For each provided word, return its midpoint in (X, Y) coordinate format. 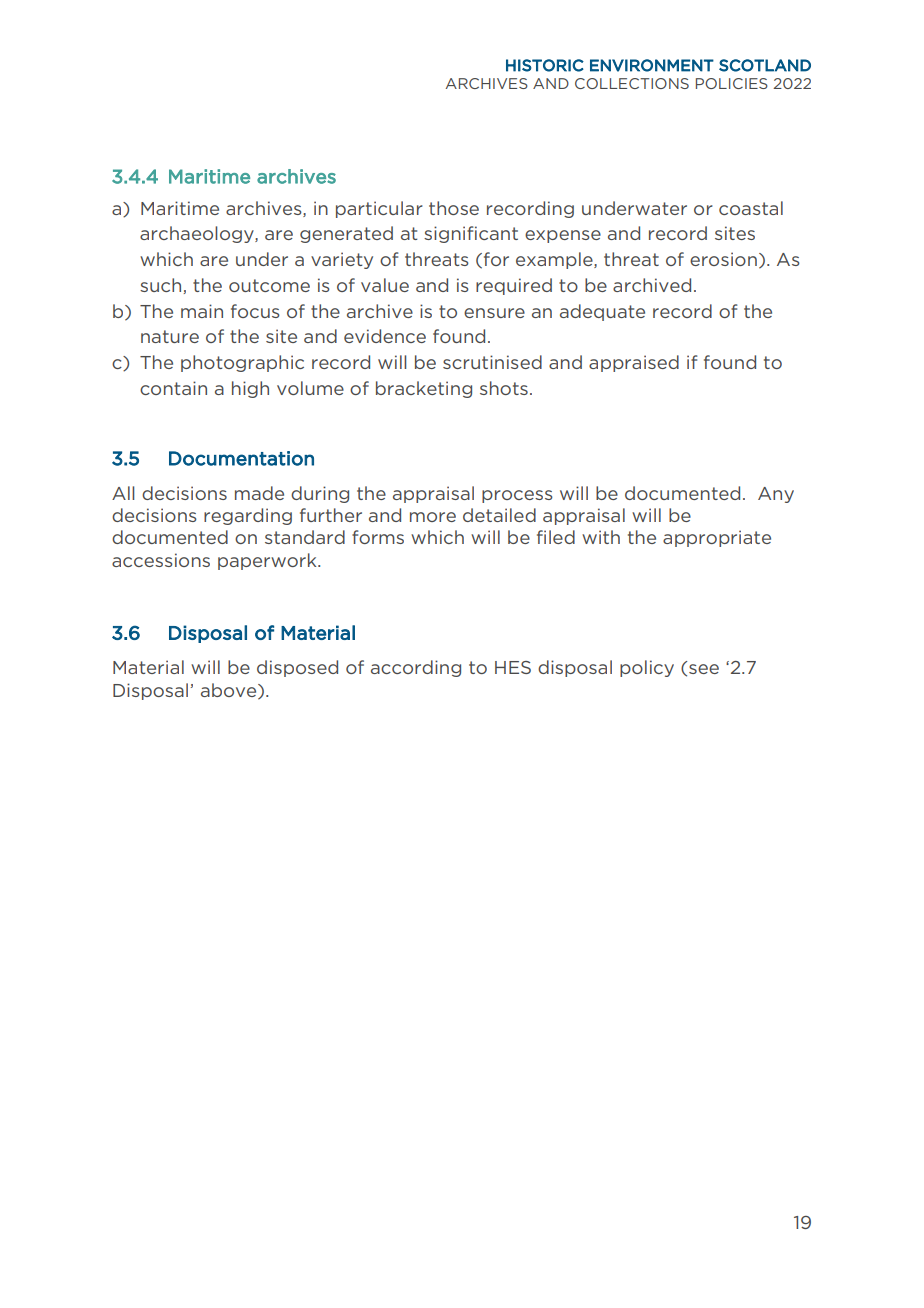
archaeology (198, 234)
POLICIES (732, 83)
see (704, 669)
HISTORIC (545, 65)
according (416, 668)
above (230, 691)
